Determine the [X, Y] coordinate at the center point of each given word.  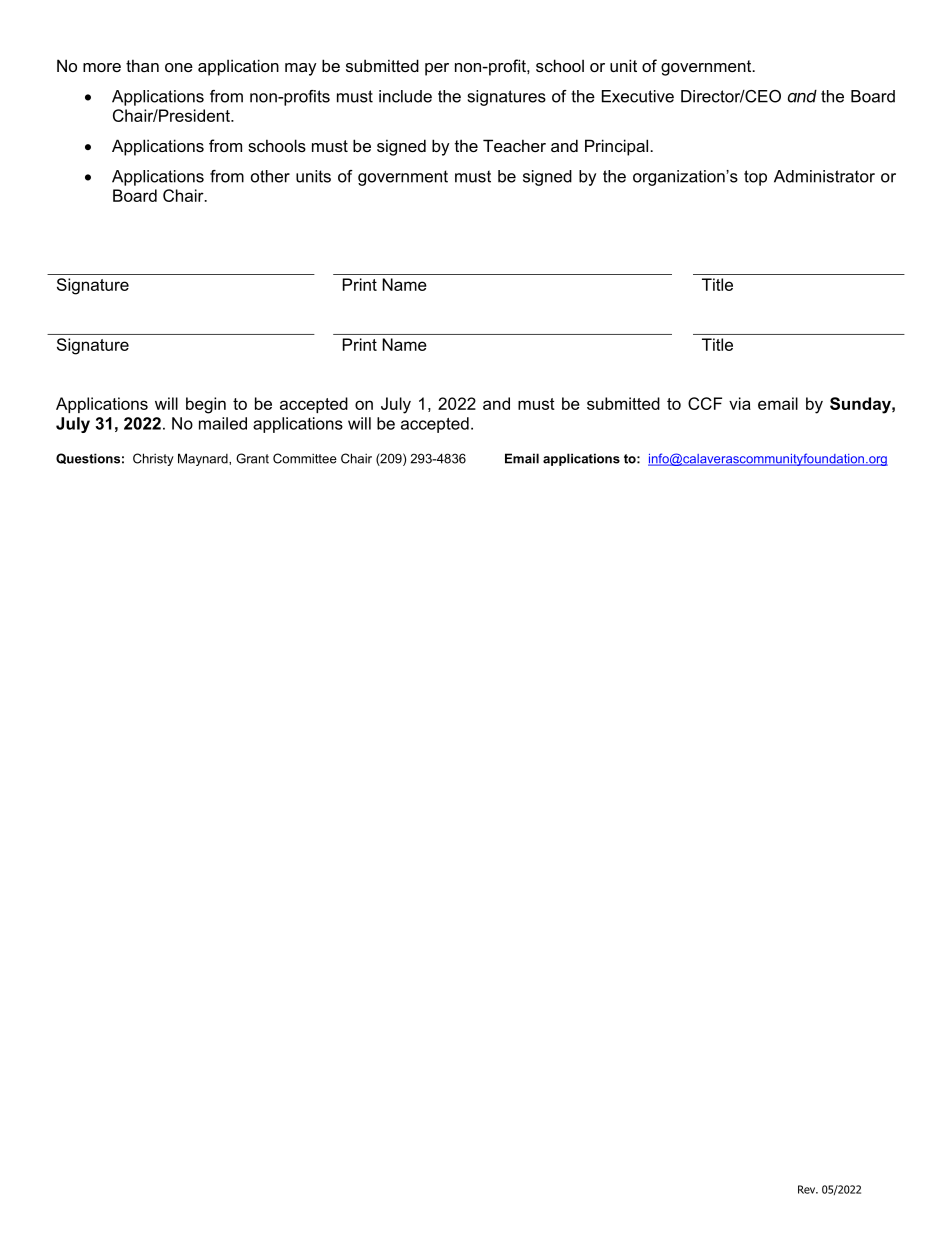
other [270, 176]
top [755, 178]
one [179, 67]
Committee [305, 458]
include [405, 96]
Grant [252, 458]
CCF [705, 403]
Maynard [204, 459]
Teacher [514, 145]
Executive [638, 96]
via [740, 403]
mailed [223, 423]
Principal [618, 147]
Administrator [824, 176]
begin [206, 405]
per [437, 69]
